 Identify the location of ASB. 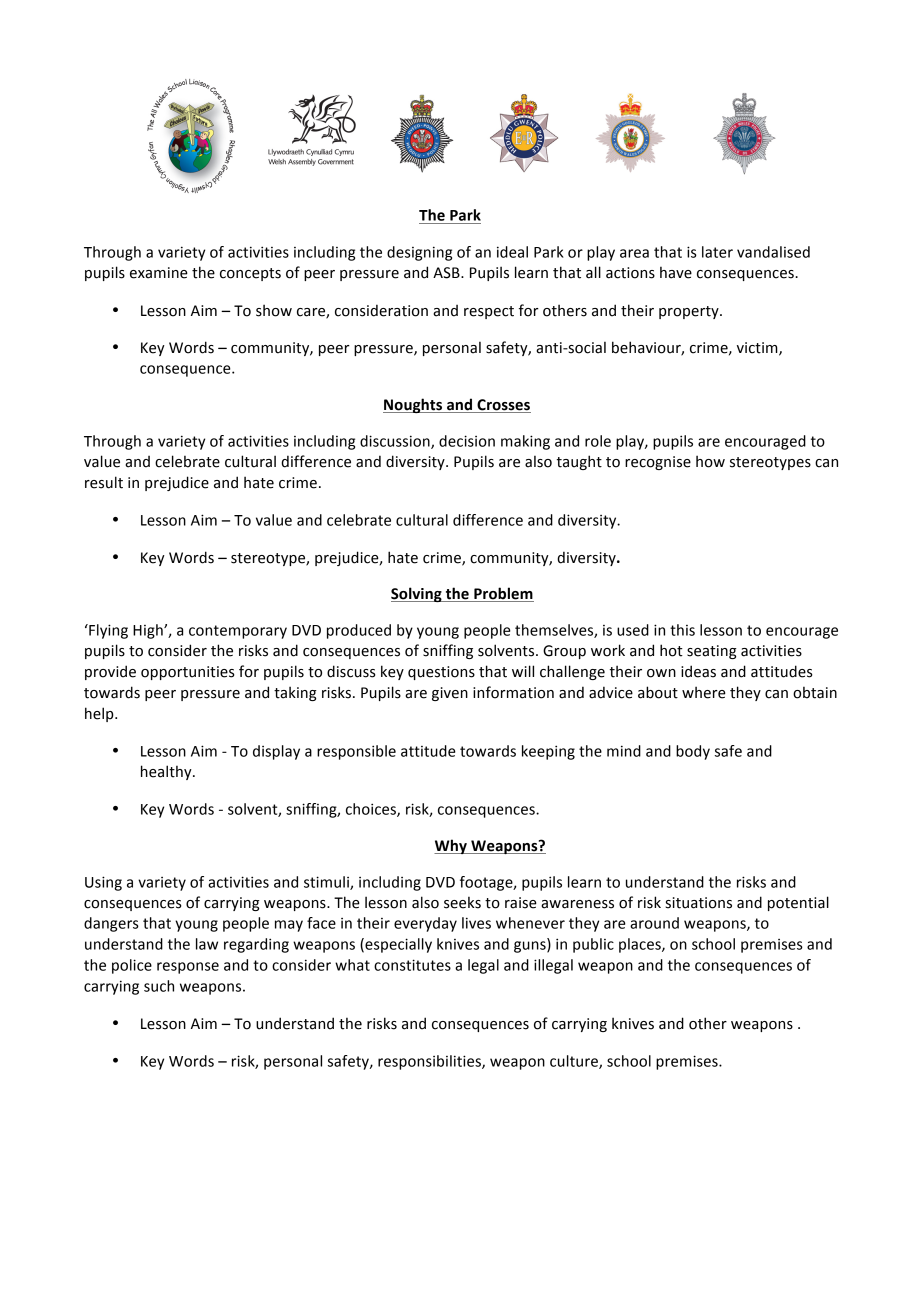
(447, 273).
